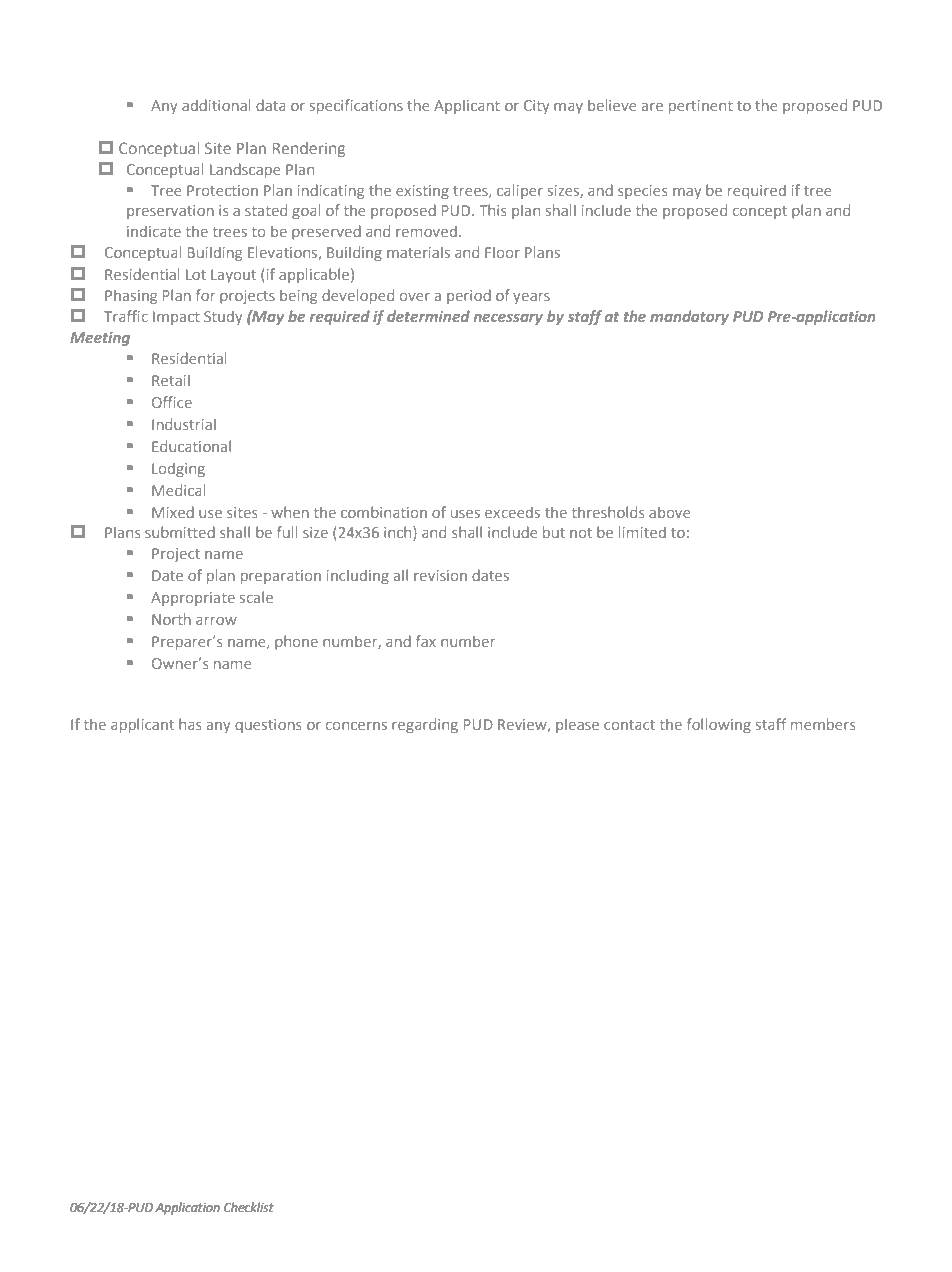  What do you see at coordinates (179, 490) in the document?
I see `Medical` at bounding box center [179, 490].
